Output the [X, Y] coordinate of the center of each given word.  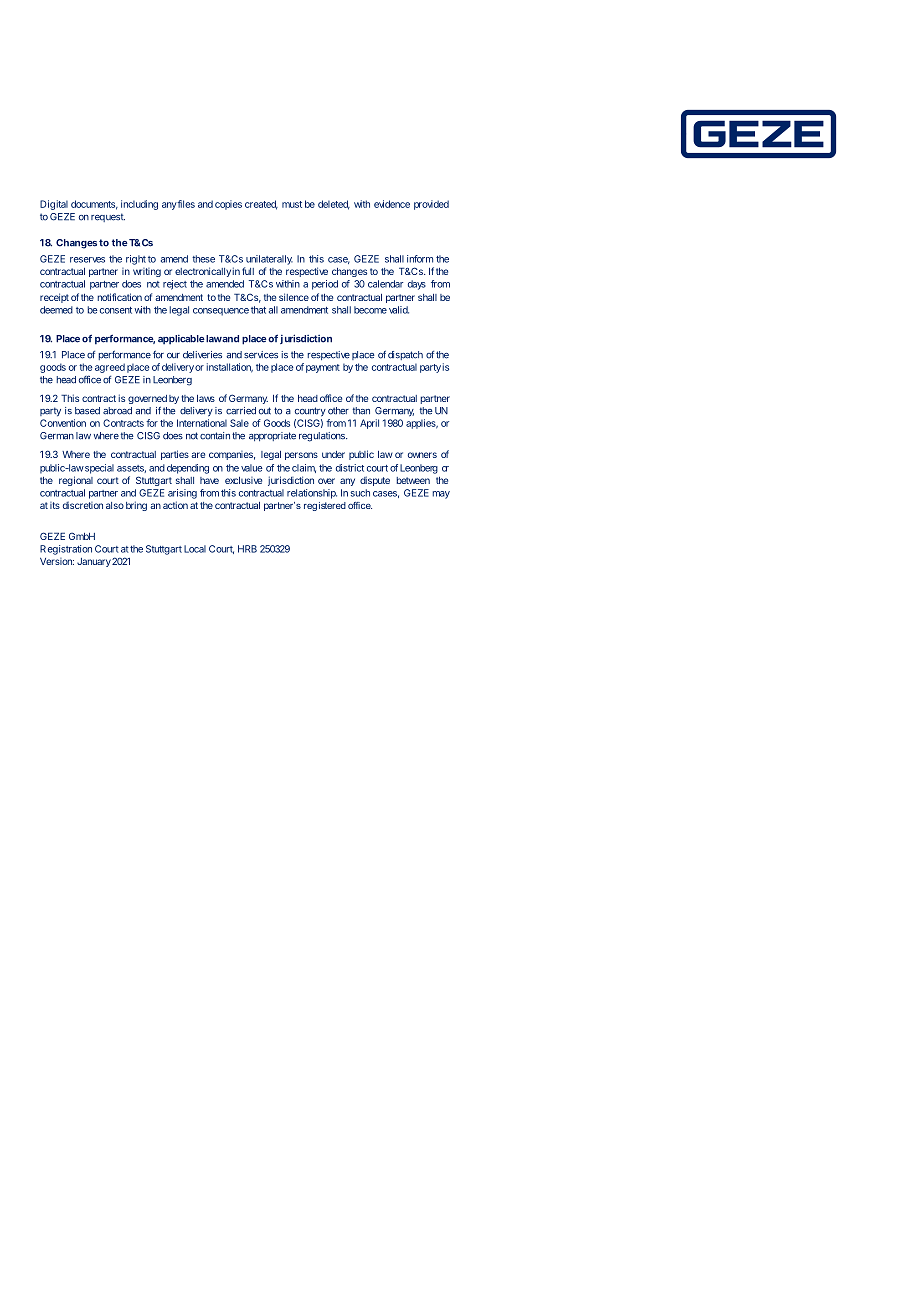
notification [119, 297]
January [94, 562]
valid [399, 310]
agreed [110, 368]
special [98, 469]
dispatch [405, 355]
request [108, 217]
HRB [247, 549]
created [261, 205]
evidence [392, 204]
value [252, 468]
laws [206, 398]
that [258, 310]
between [413, 480]
